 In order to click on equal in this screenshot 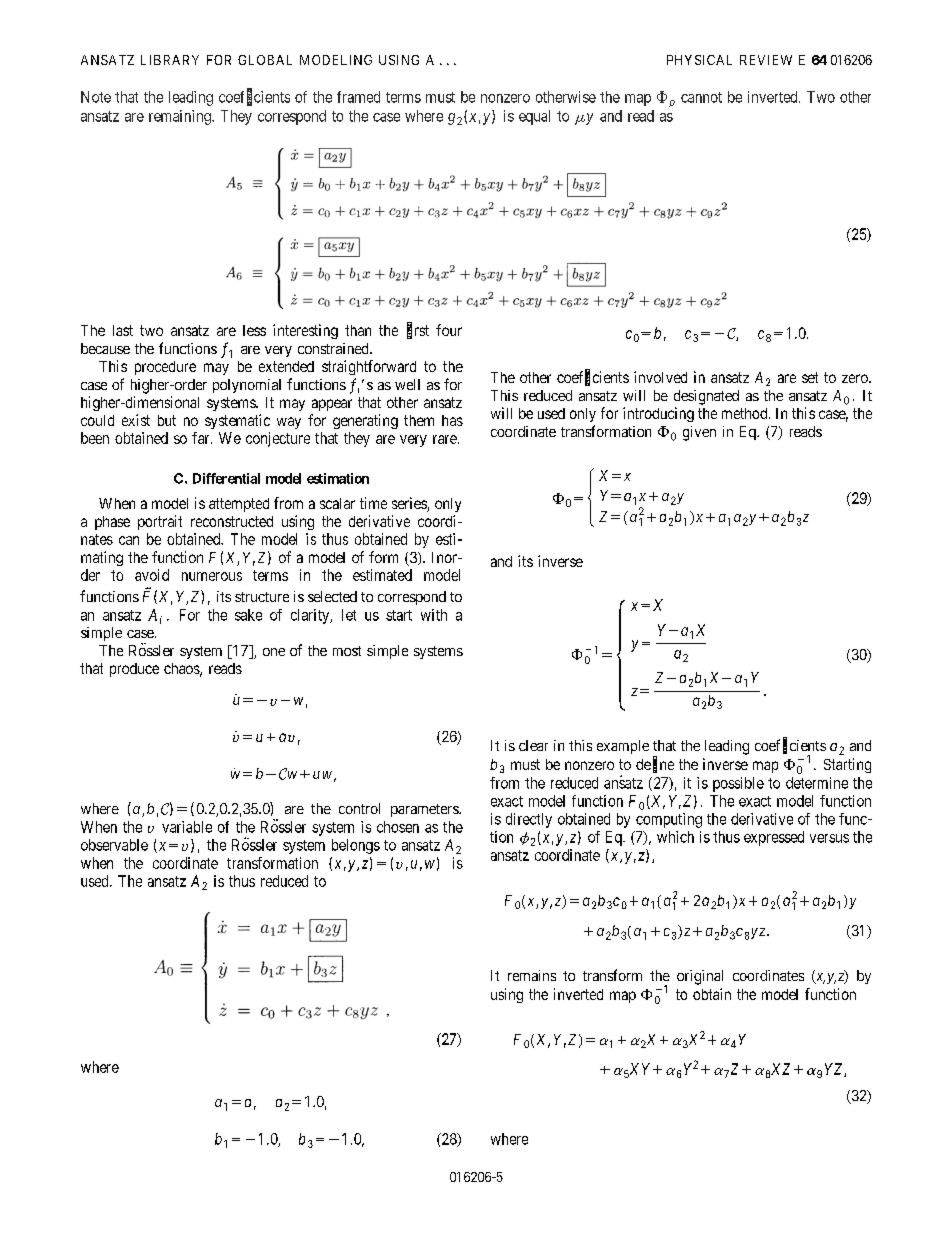, I will do `click(534, 117)`.
